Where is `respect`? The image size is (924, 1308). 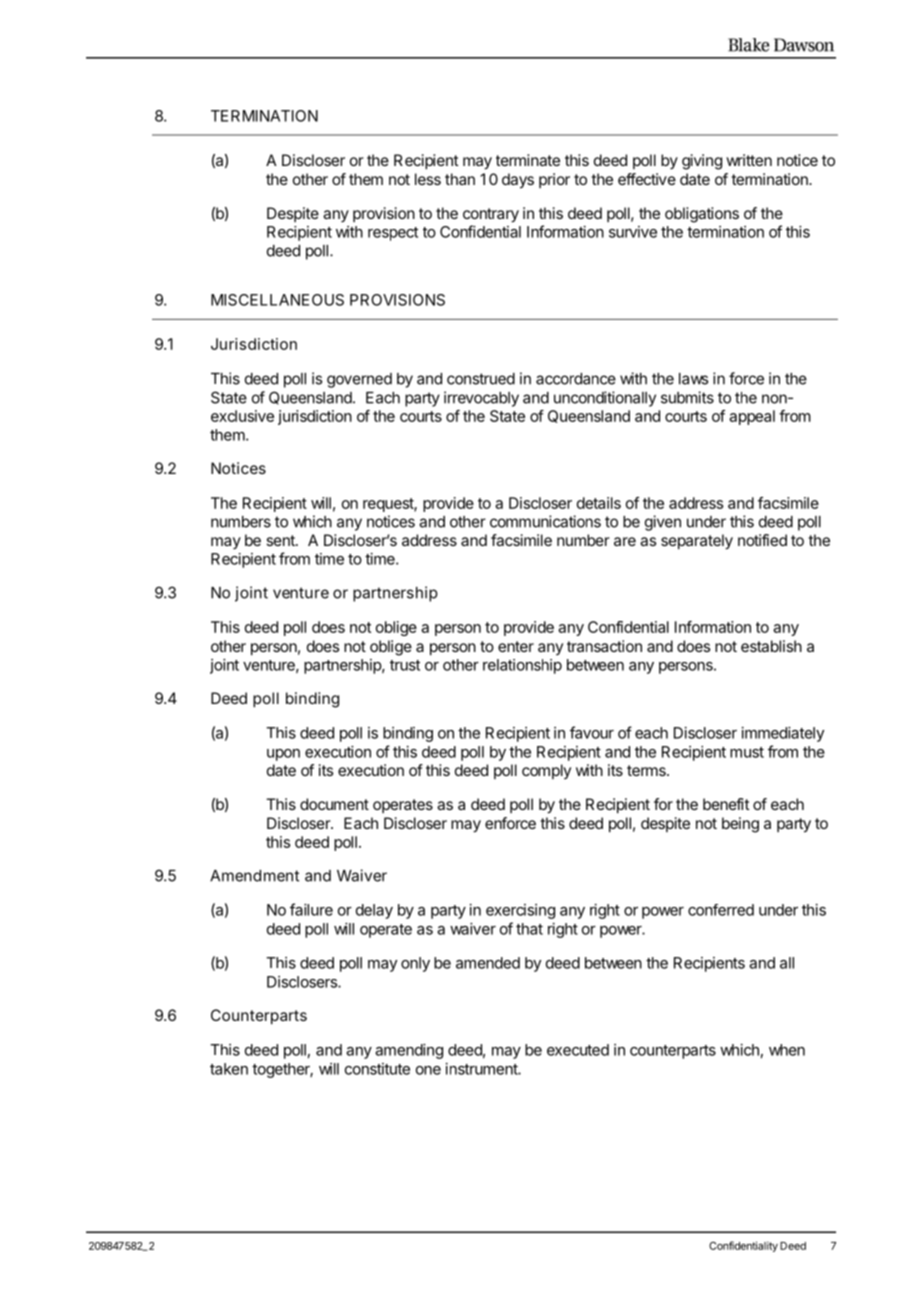
respect is located at coordinates (393, 234).
